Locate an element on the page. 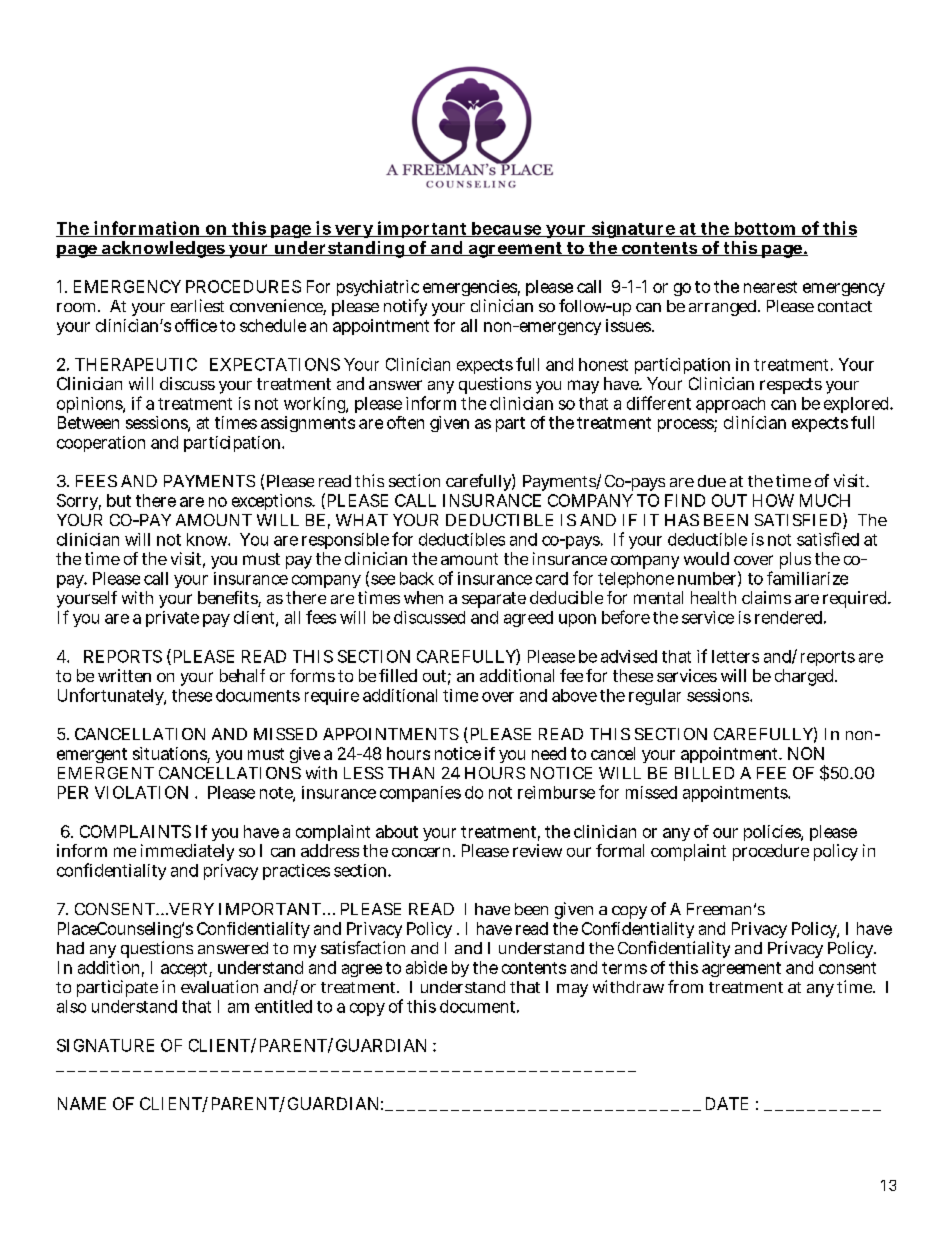 This page has height=1233, width=952. VIOLATION is located at coordinates (141, 792).
